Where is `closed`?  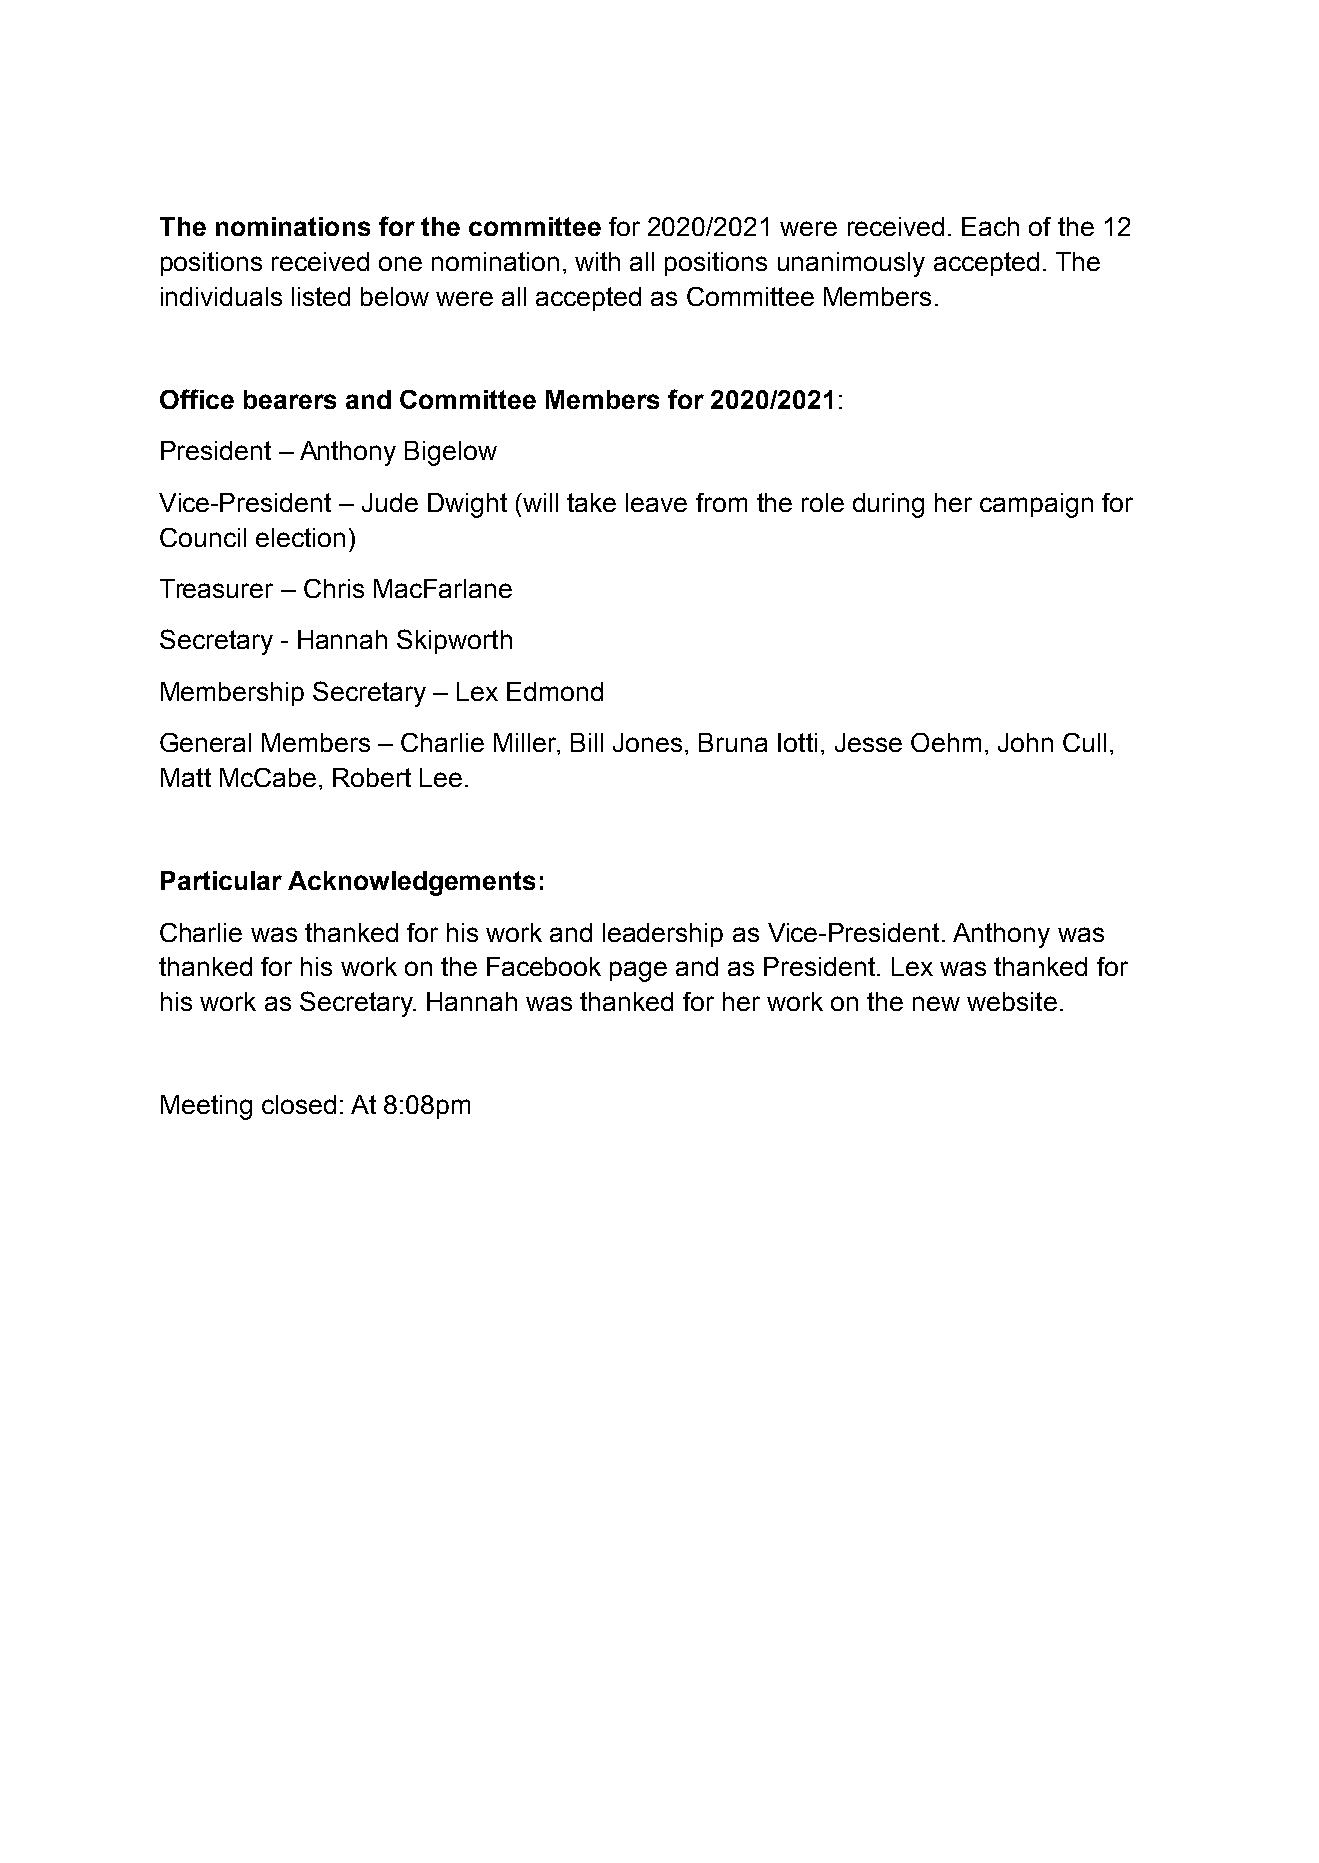
closed is located at coordinates (299, 1104).
